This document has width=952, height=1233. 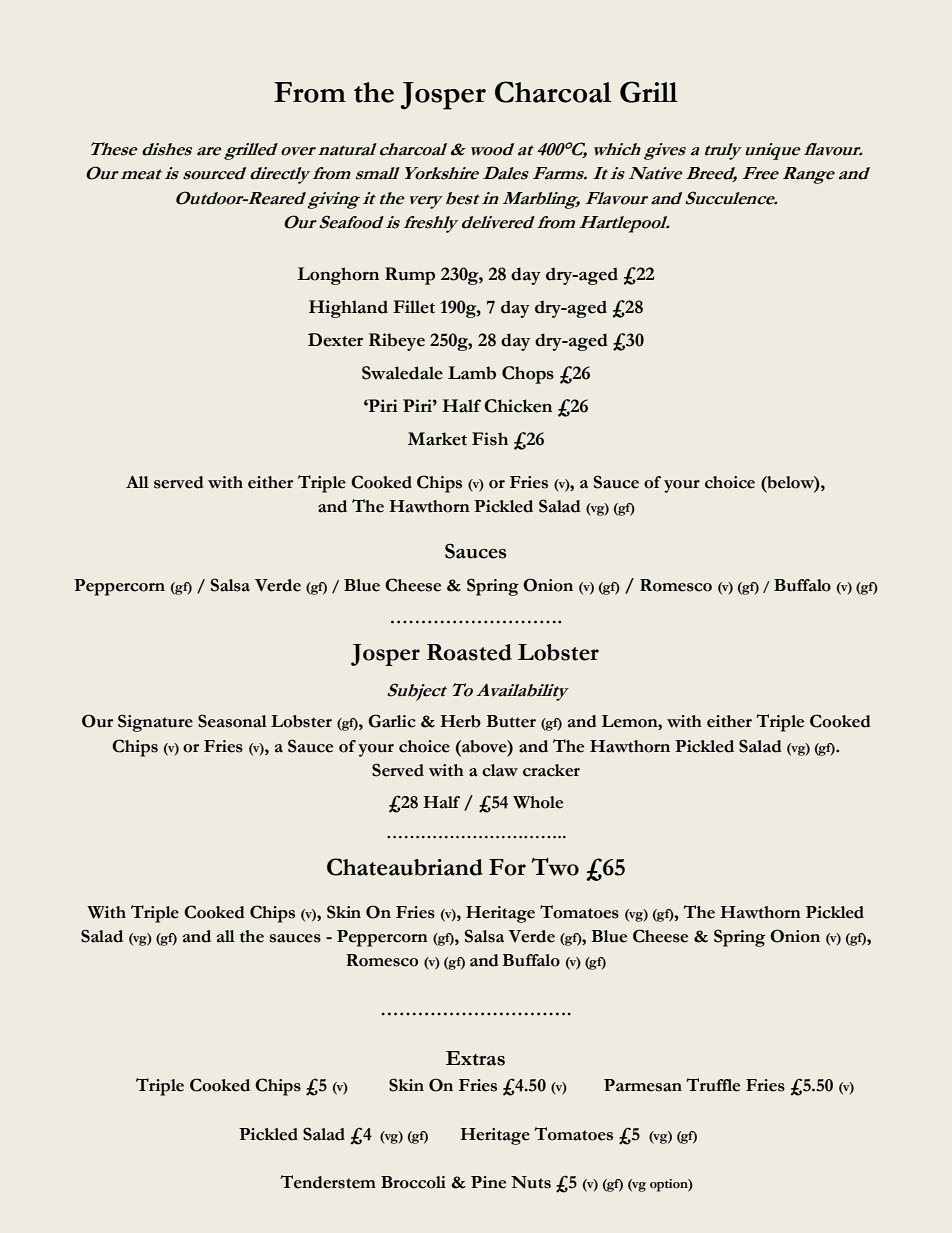 I want to click on Signature, so click(x=155, y=723).
